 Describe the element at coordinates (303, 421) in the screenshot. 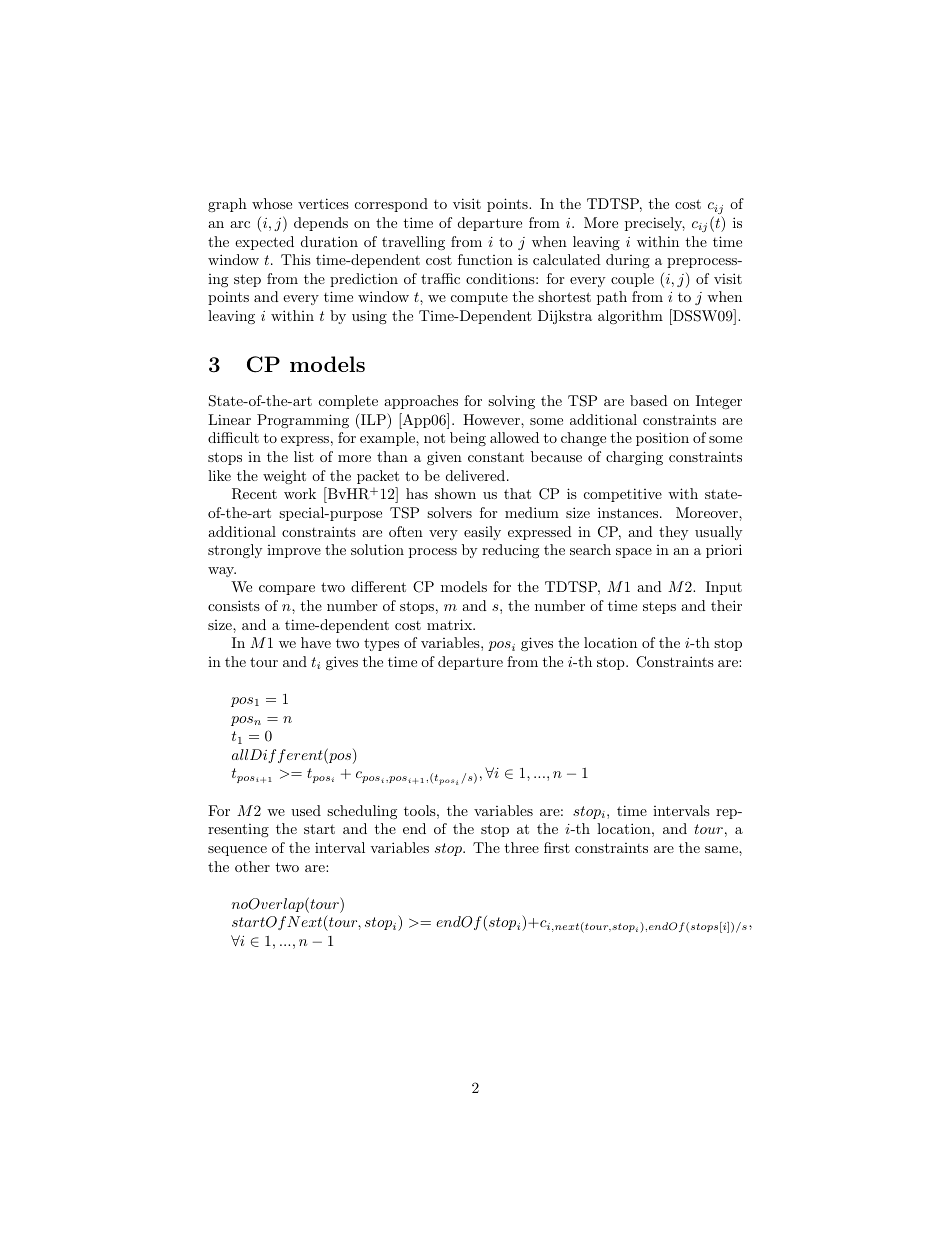

I see `Programming` at that location.
